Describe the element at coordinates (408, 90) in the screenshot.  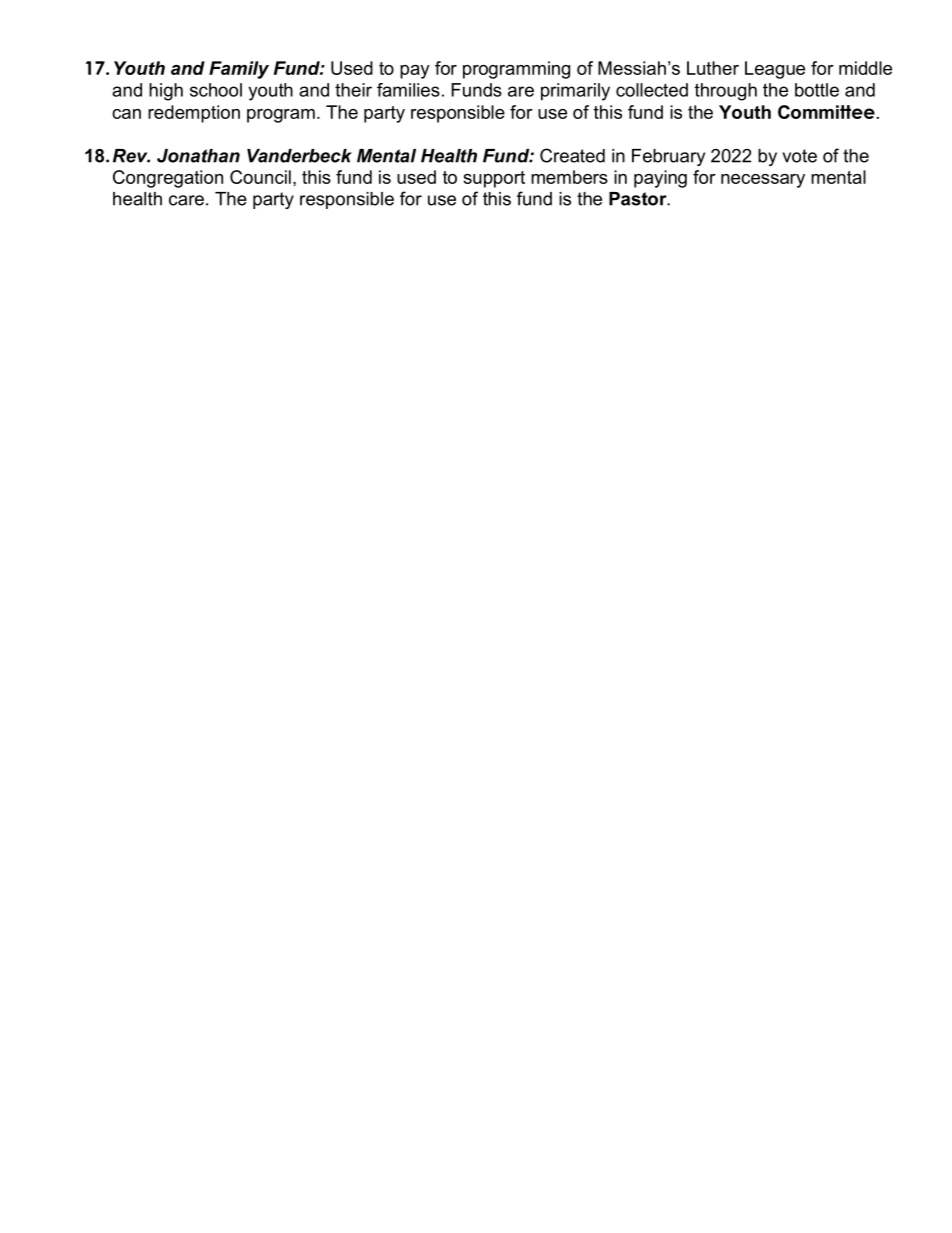
I see `families` at that location.
